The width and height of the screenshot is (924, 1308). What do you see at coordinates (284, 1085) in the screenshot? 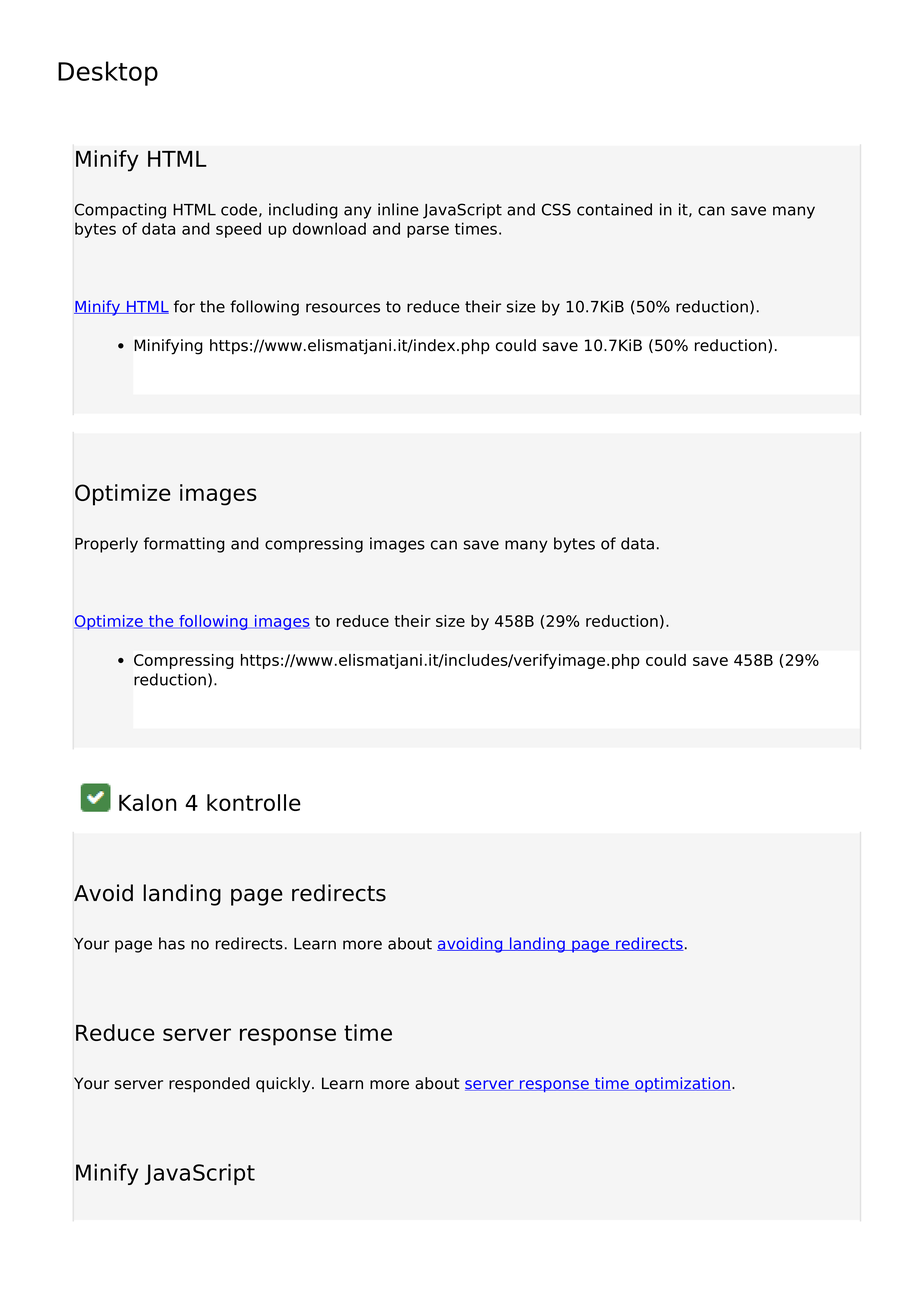
I see `quickly` at bounding box center [284, 1085].
